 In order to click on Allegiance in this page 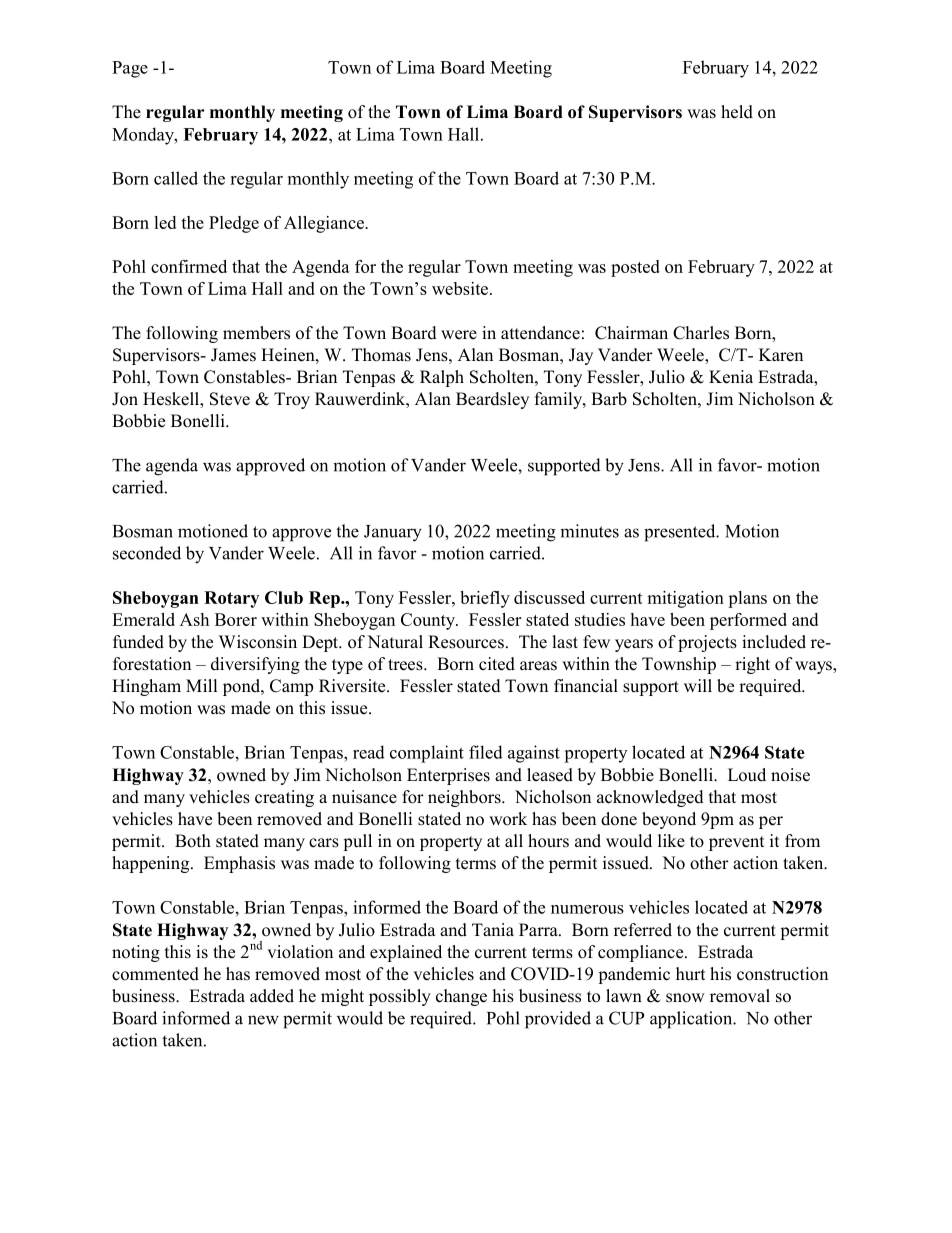, I will do `click(325, 224)`.
